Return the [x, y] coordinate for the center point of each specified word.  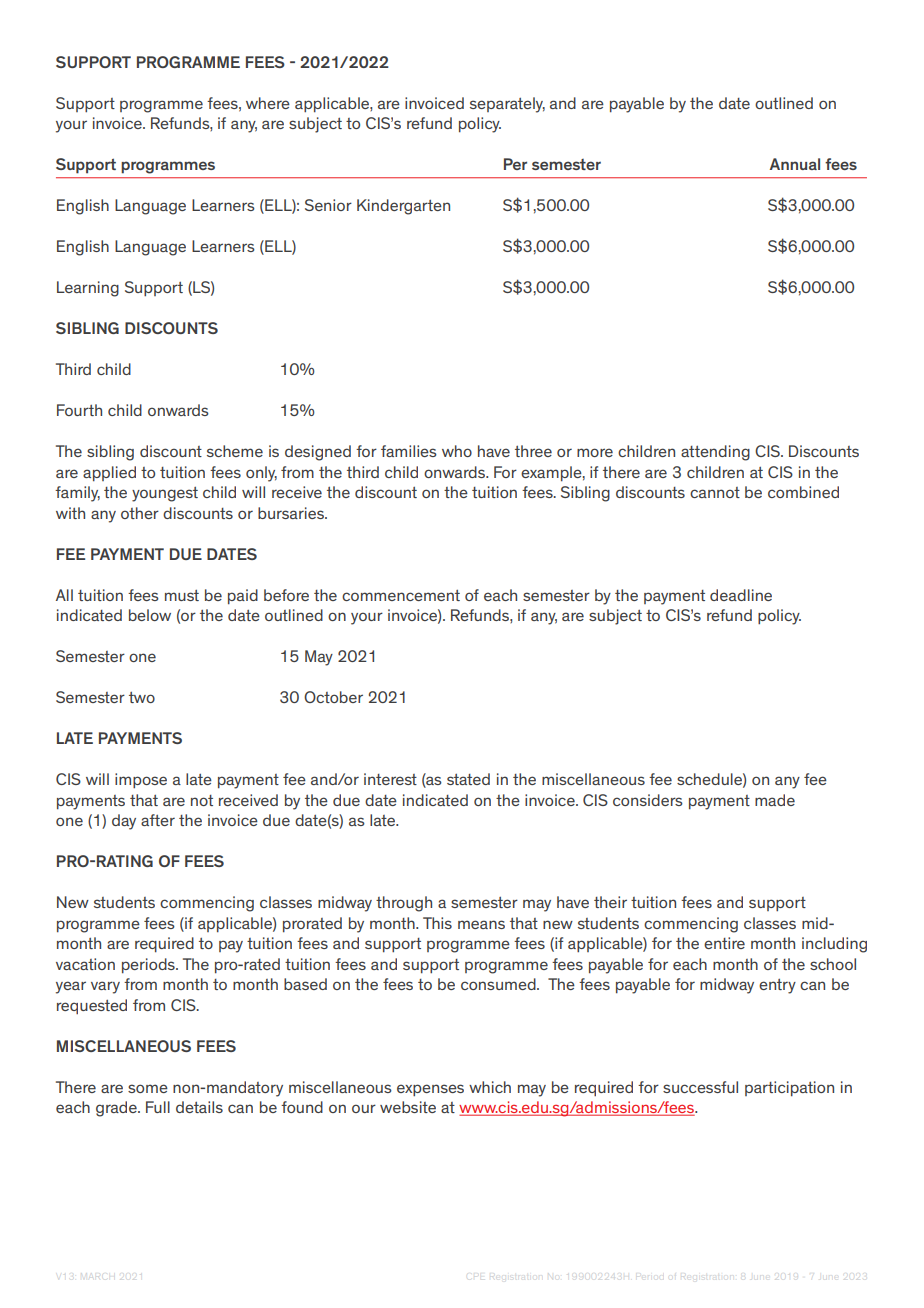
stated [468, 779]
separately [507, 105]
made [775, 800]
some [148, 1088]
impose [141, 780]
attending [715, 453]
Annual [795, 164]
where [268, 103]
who [457, 451]
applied [109, 474]
